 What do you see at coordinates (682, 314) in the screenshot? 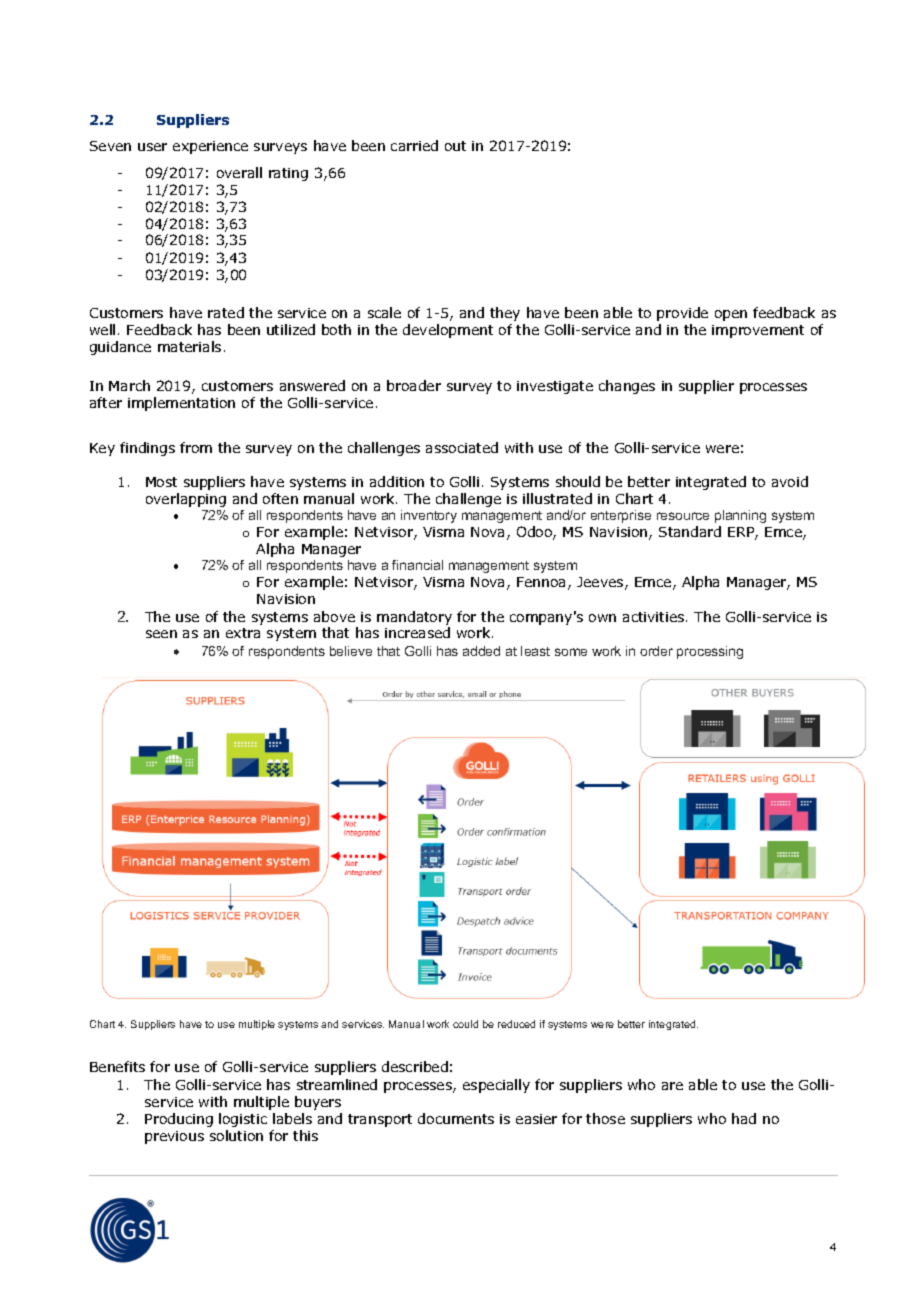
I see `provide` at bounding box center [682, 314].
